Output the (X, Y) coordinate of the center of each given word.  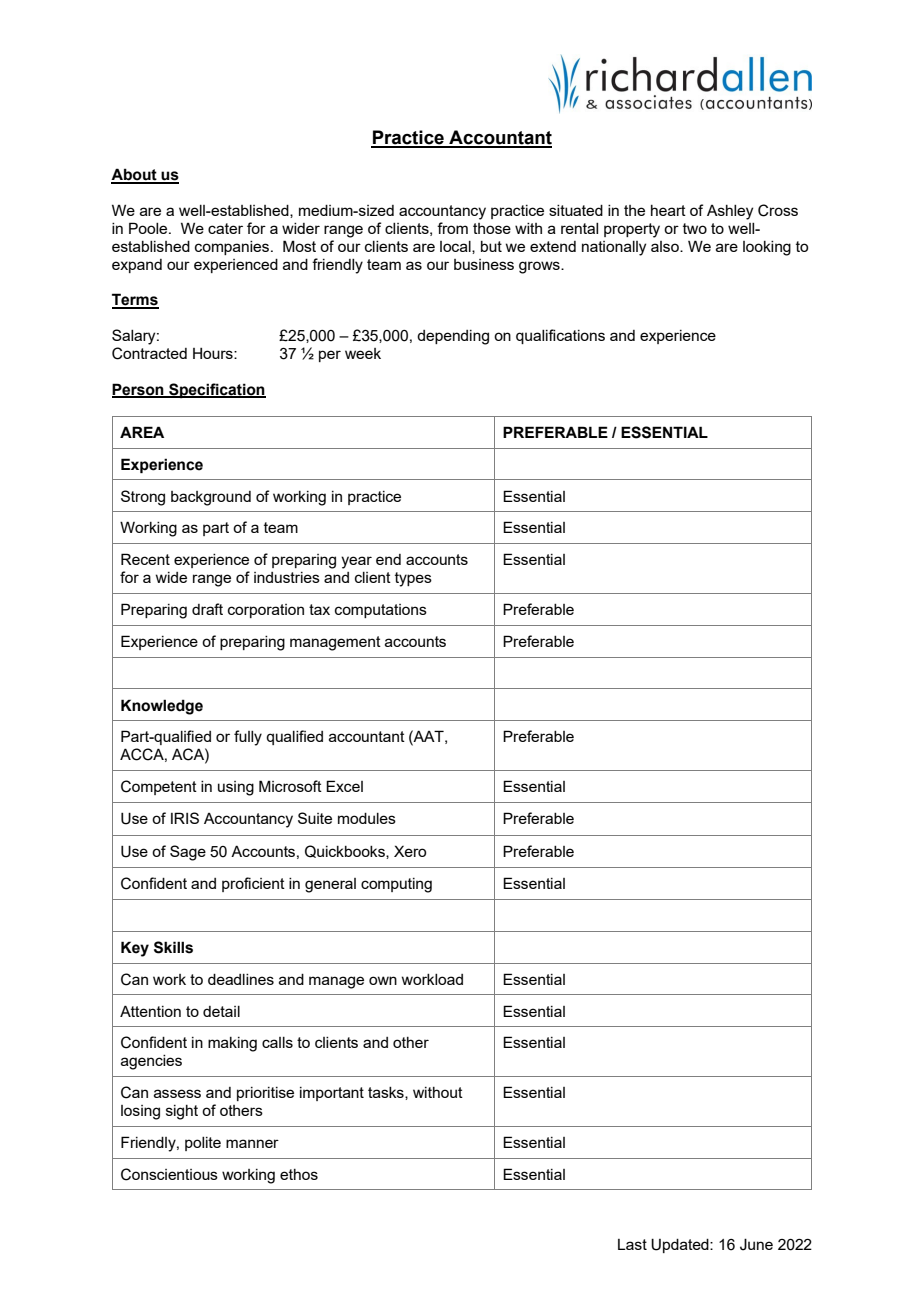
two (695, 228)
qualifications (560, 336)
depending (453, 337)
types (413, 579)
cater (225, 228)
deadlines (241, 979)
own (383, 980)
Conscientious (169, 1174)
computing (396, 885)
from (452, 228)
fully (248, 738)
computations (381, 611)
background (211, 498)
